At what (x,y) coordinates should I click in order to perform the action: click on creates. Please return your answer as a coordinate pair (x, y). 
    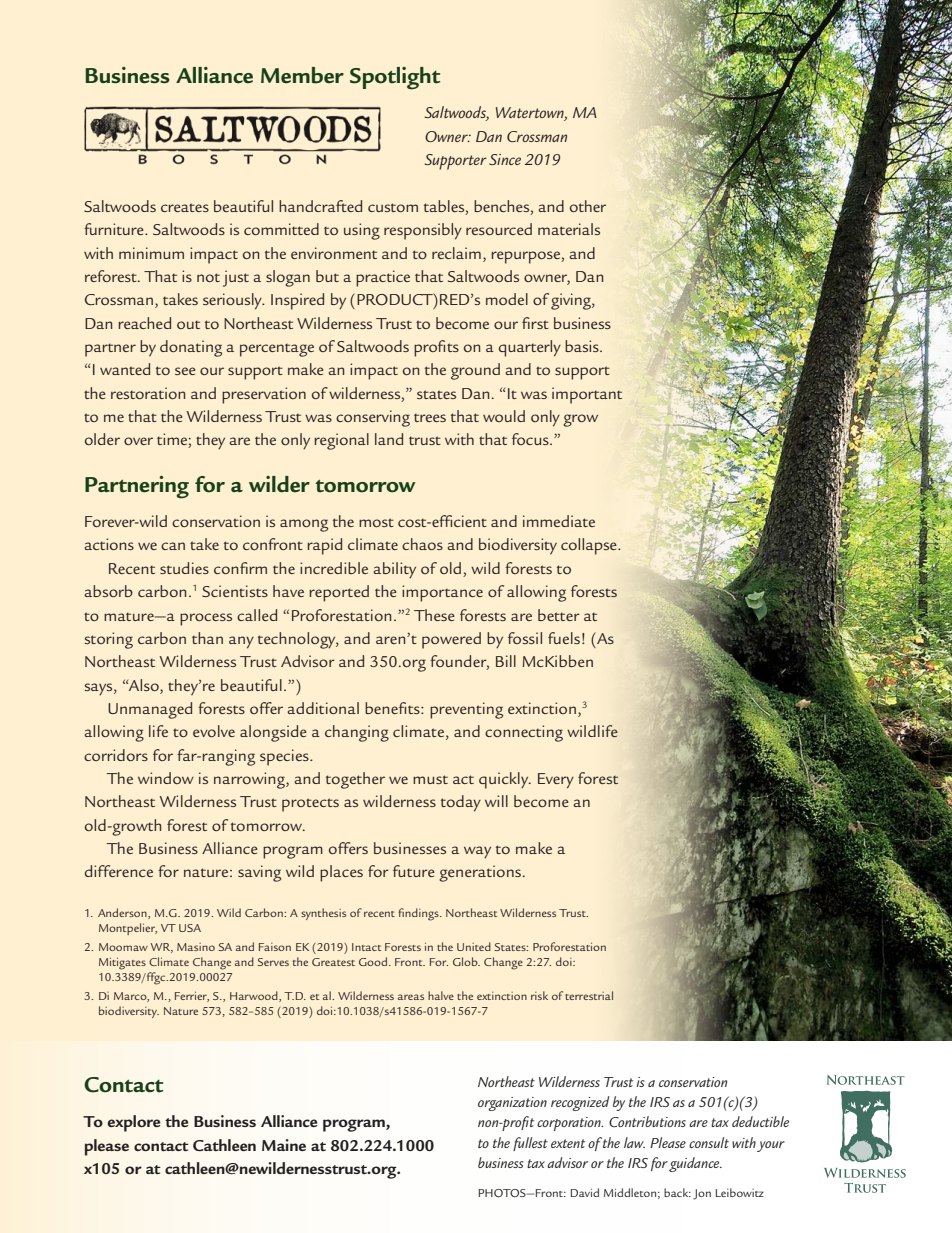
    Looking at the image, I should click on (185, 207).
